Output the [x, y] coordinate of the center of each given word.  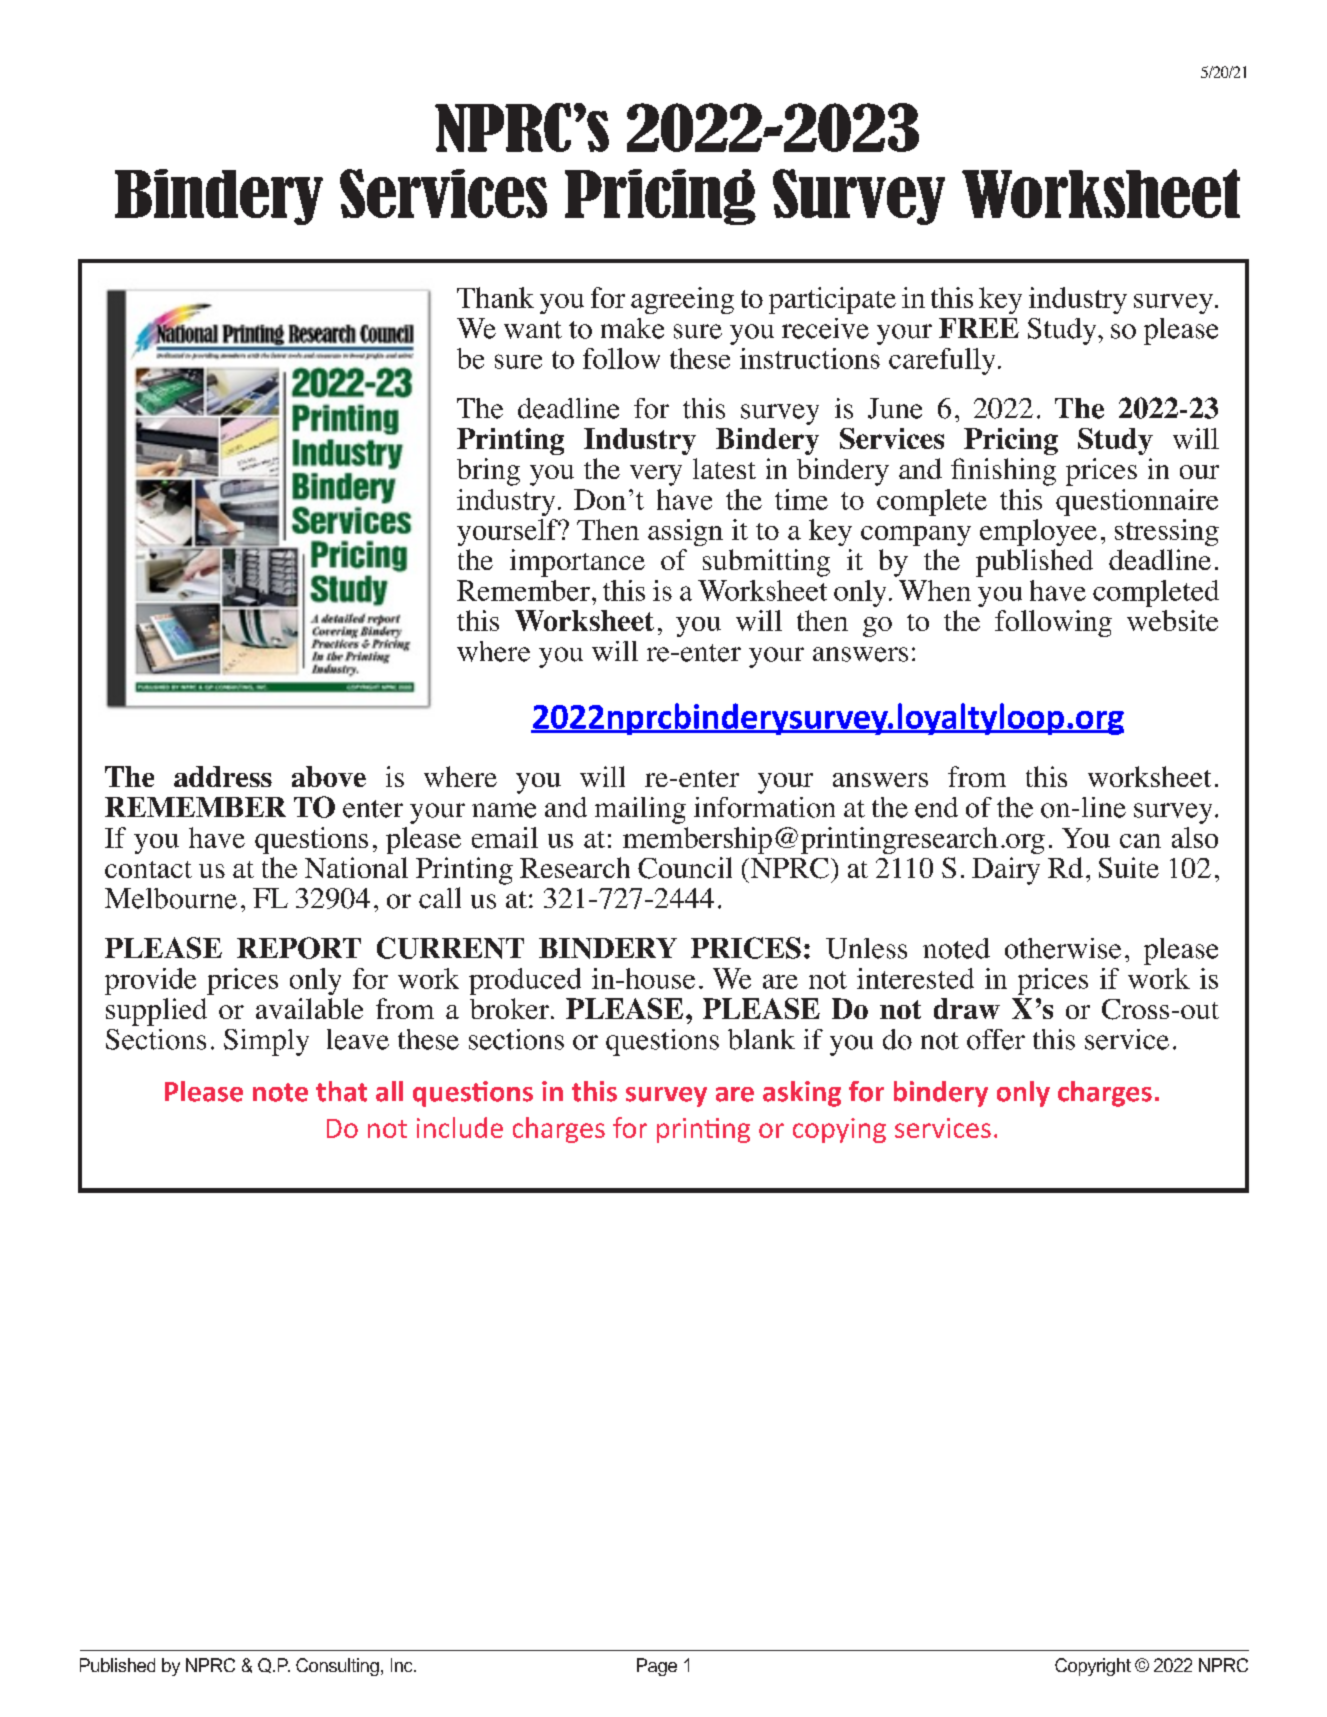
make [632, 328]
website [1172, 620]
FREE [979, 328]
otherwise [1063, 948]
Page [657, 1667]
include [460, 1127]
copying [839, 1130]
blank [761, 1039]
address [223, 776]
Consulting [337, 1667]
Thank [495, 297]
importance [577, 563]
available [309, 1008]
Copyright [1093, 1667]
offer [996, 1039]
